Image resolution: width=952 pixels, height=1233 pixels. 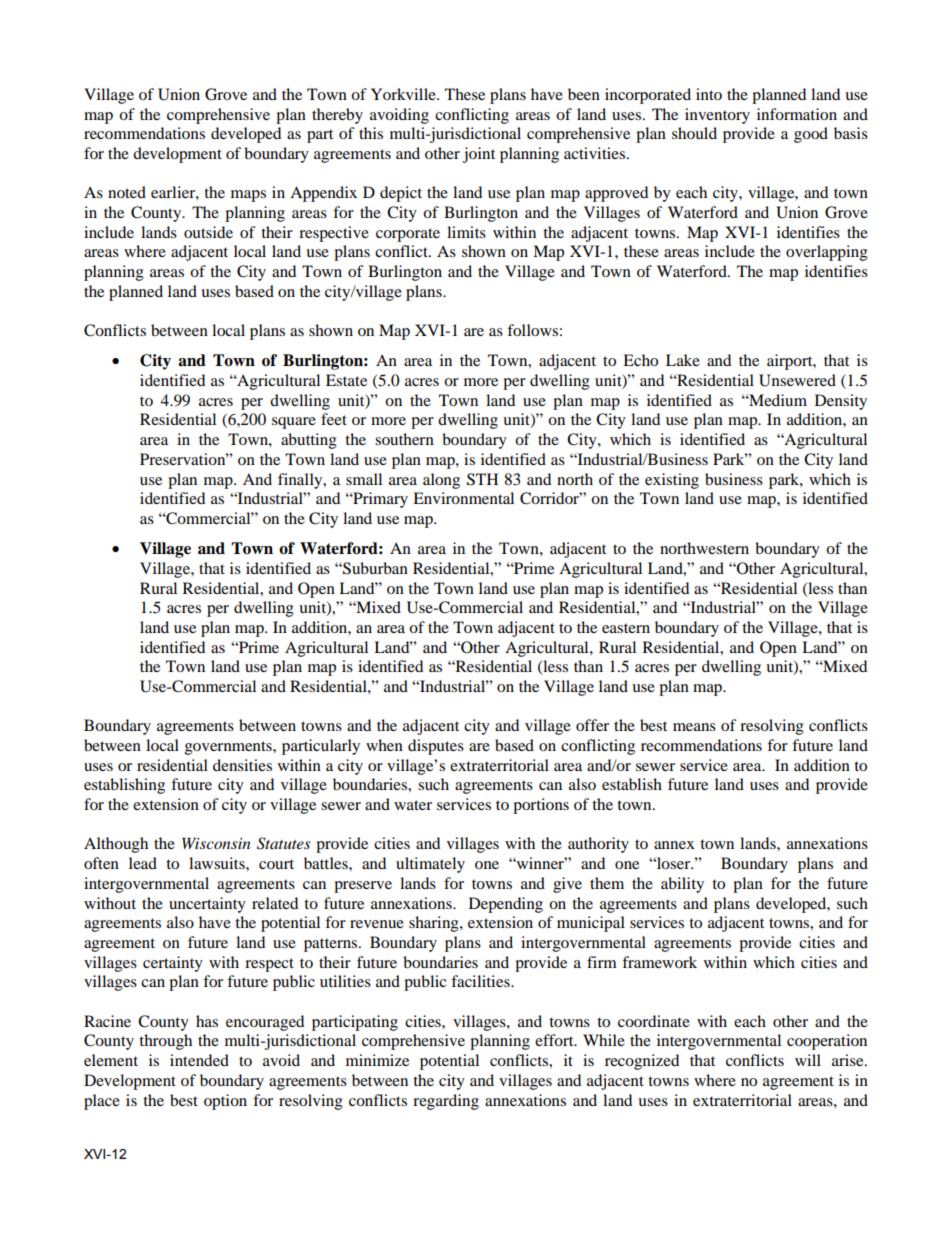 I want to click on intended, so click(x=199, y=1060).
